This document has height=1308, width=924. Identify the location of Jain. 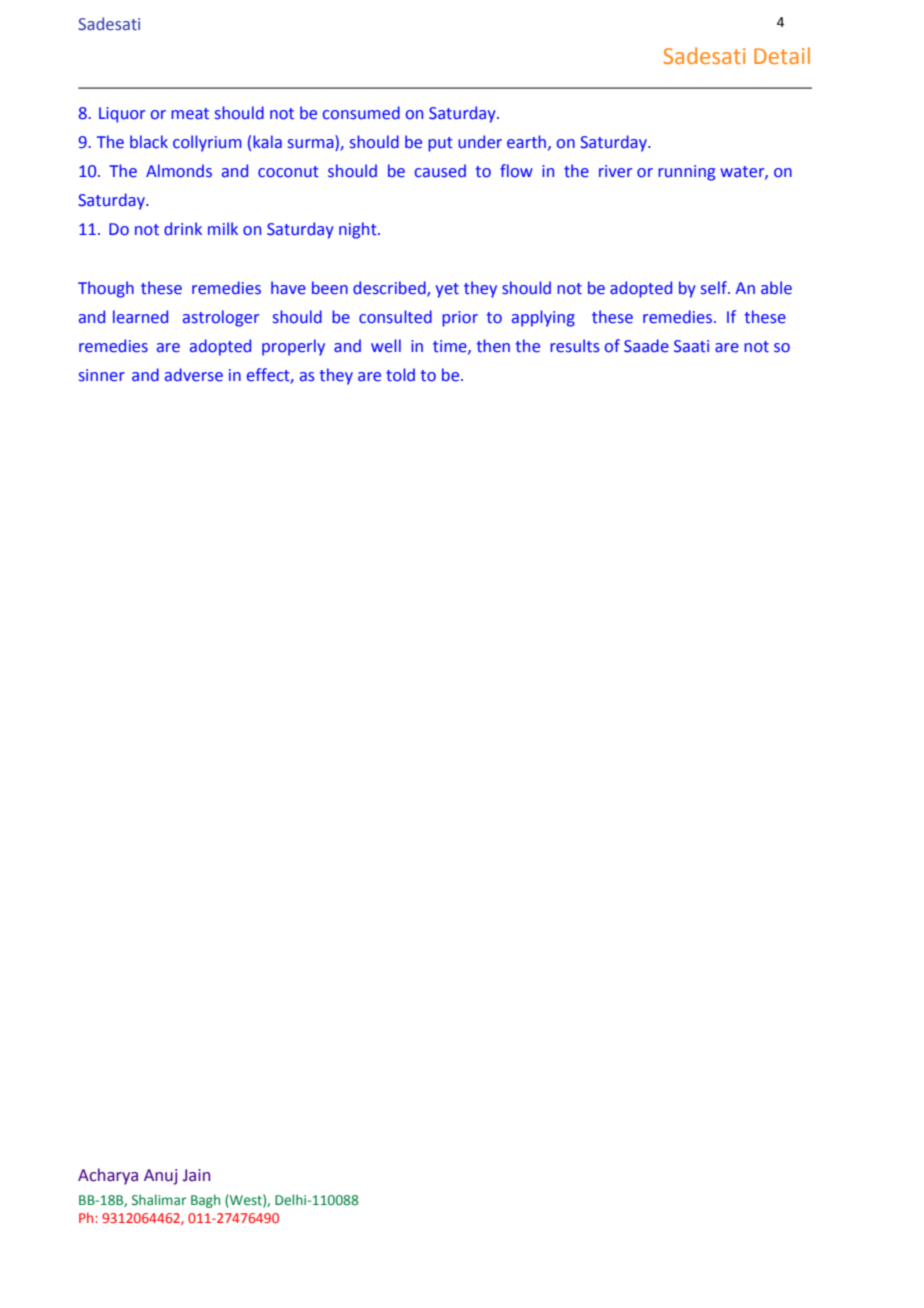
(196, 1175).
